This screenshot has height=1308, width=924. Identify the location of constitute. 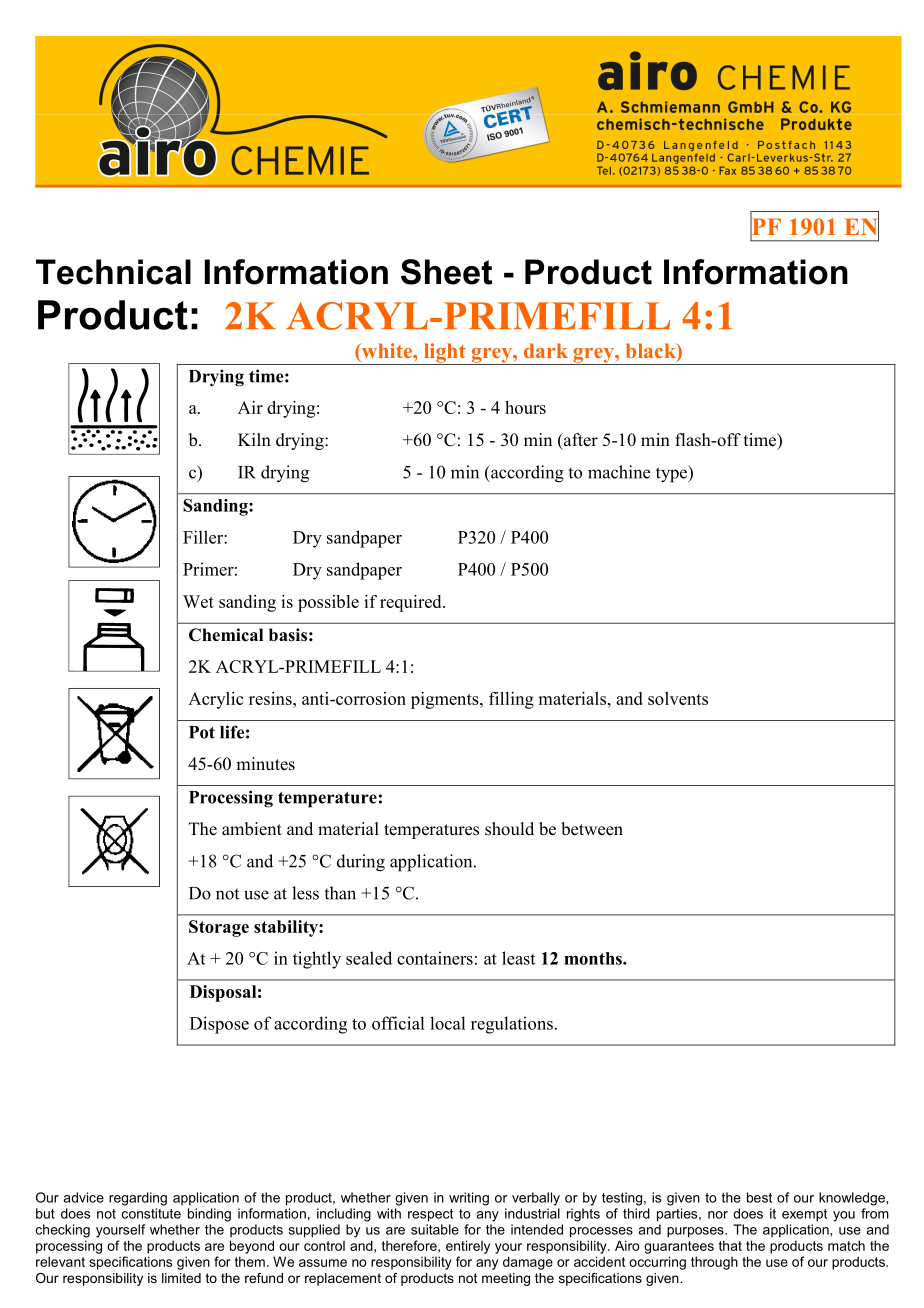
(151, 1213).
